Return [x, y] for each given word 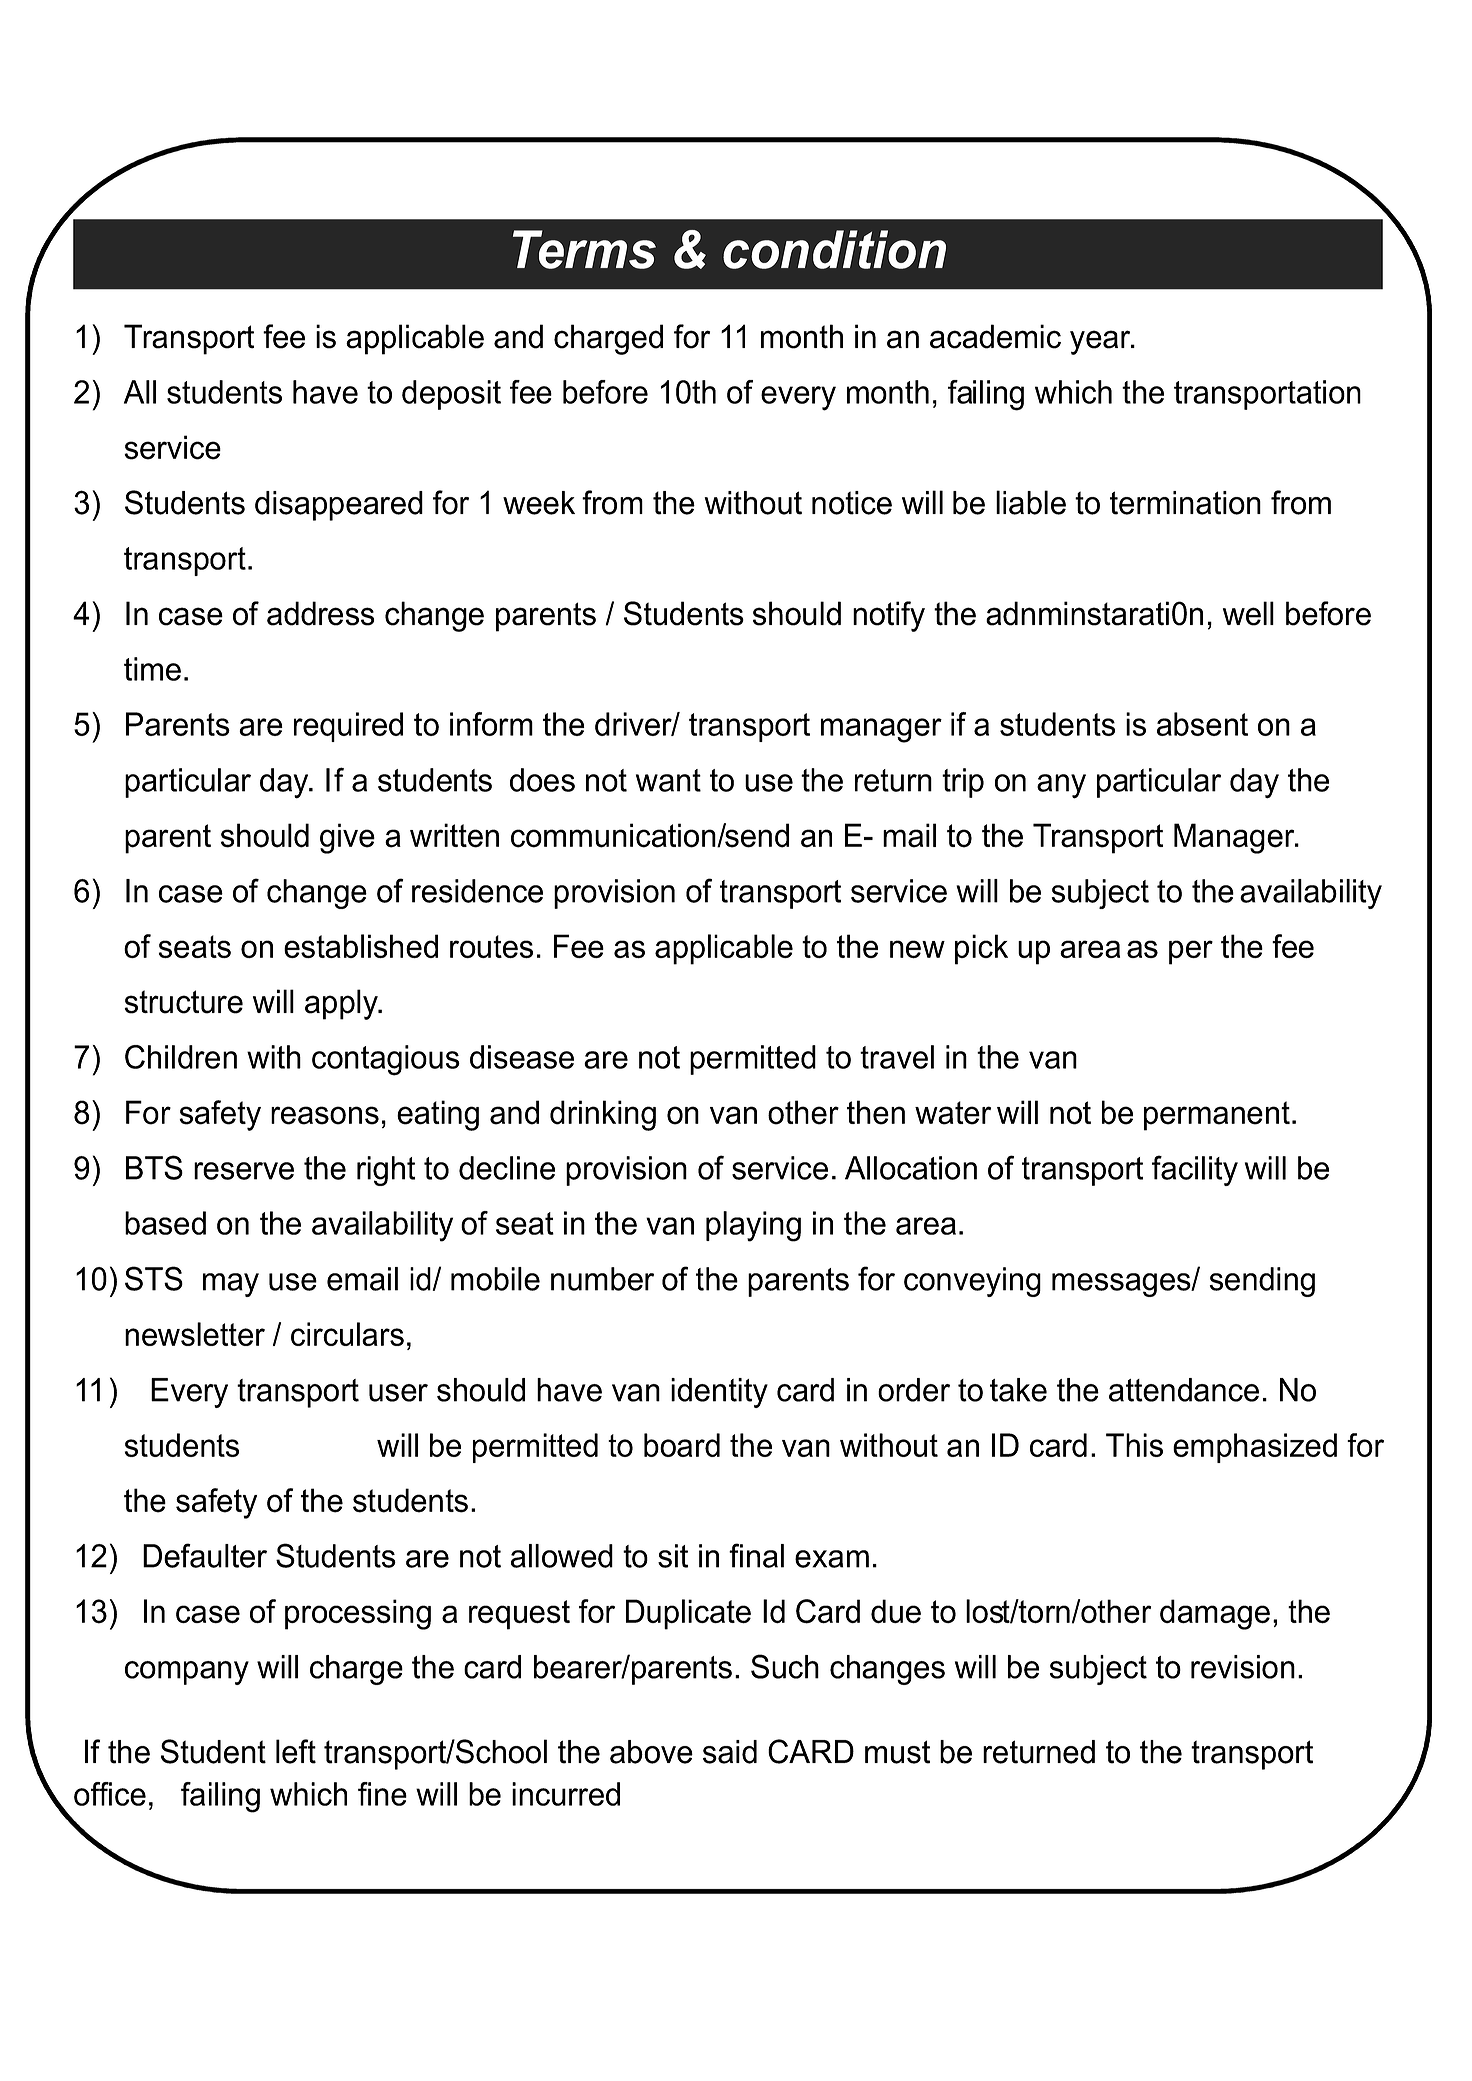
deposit [451, 395]
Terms [584, 249]
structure [183, 1002]
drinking [603, 1115]
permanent [1217, 1116]
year [1101, 342]
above [651, 1752]
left [296, 1751]
